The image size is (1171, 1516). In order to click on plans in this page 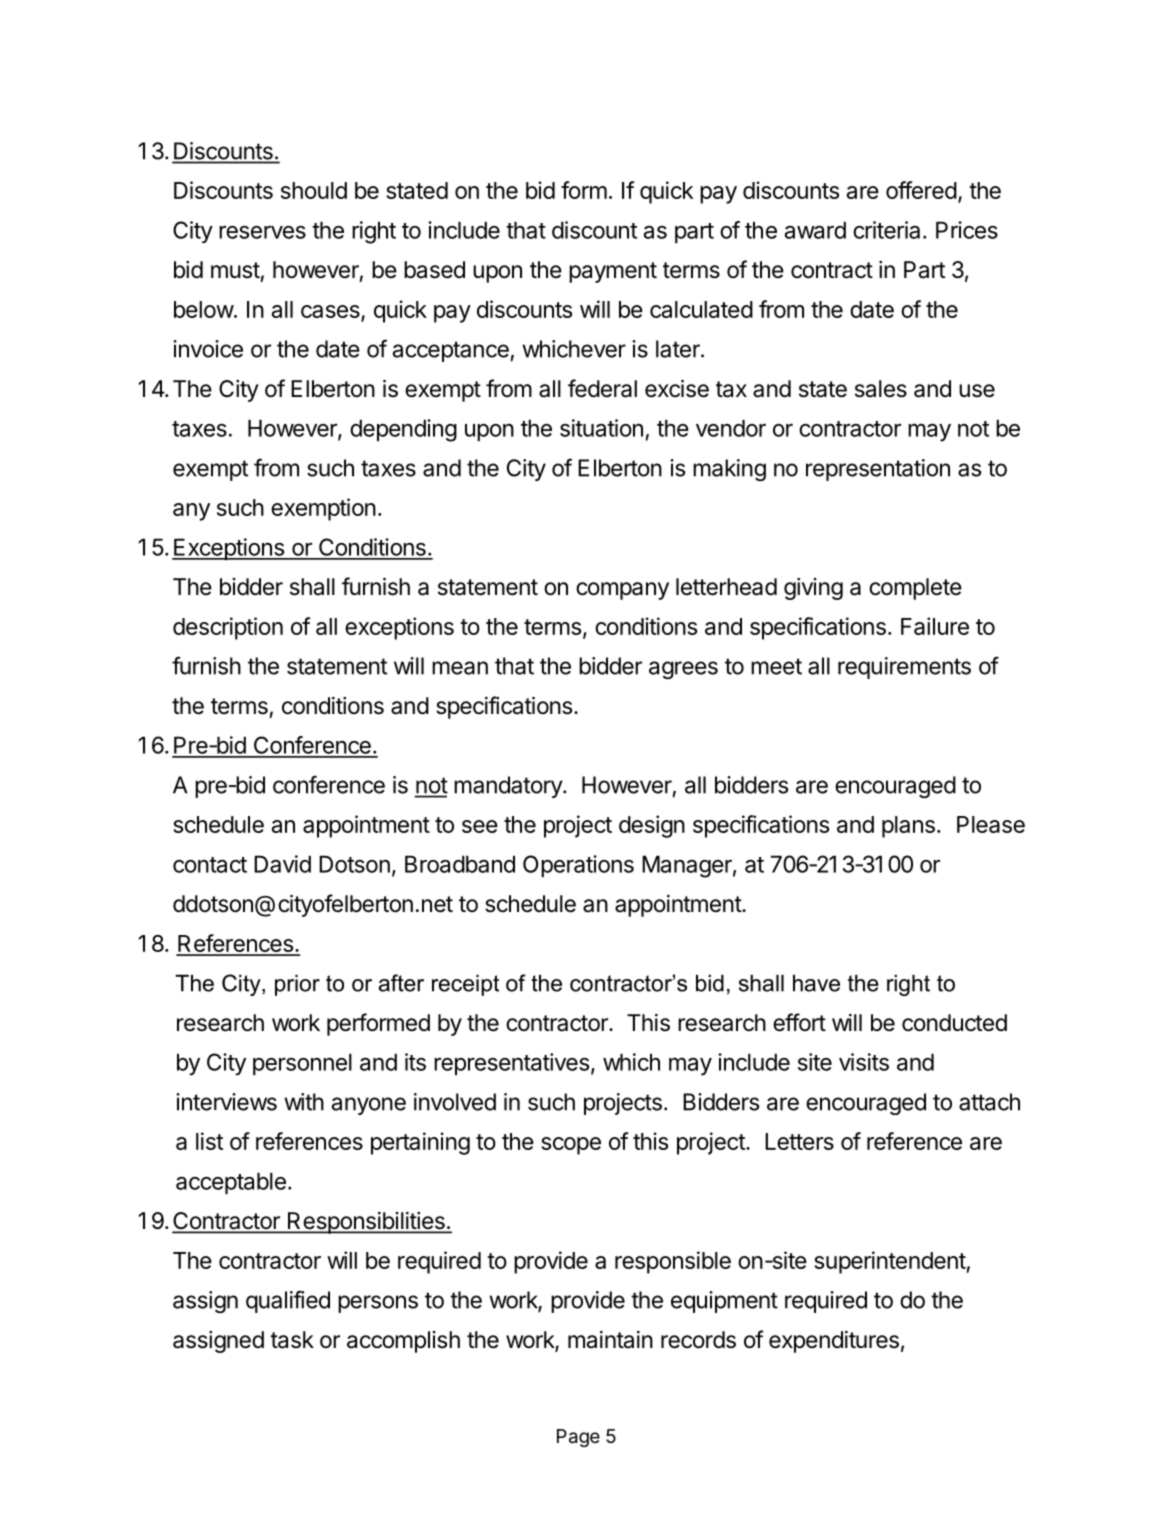, I will do `click(908, 827)`.
